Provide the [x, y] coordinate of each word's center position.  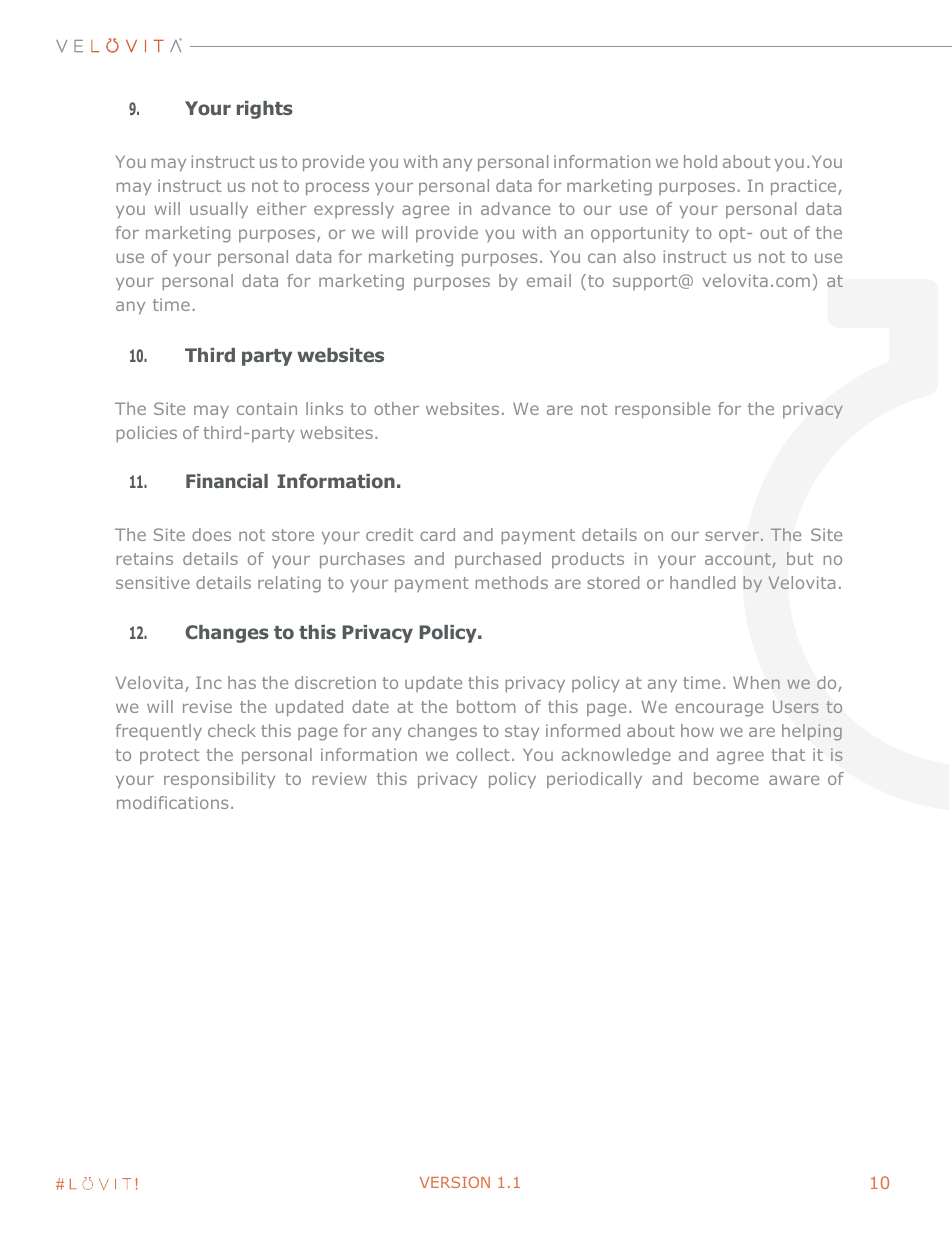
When [756, 682]
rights [265, 110]
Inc [209, 682]
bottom [486, 706]
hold [700, 161]
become [726, 778]
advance [515, 208]
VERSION [455, 1182]
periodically [594, 780]
